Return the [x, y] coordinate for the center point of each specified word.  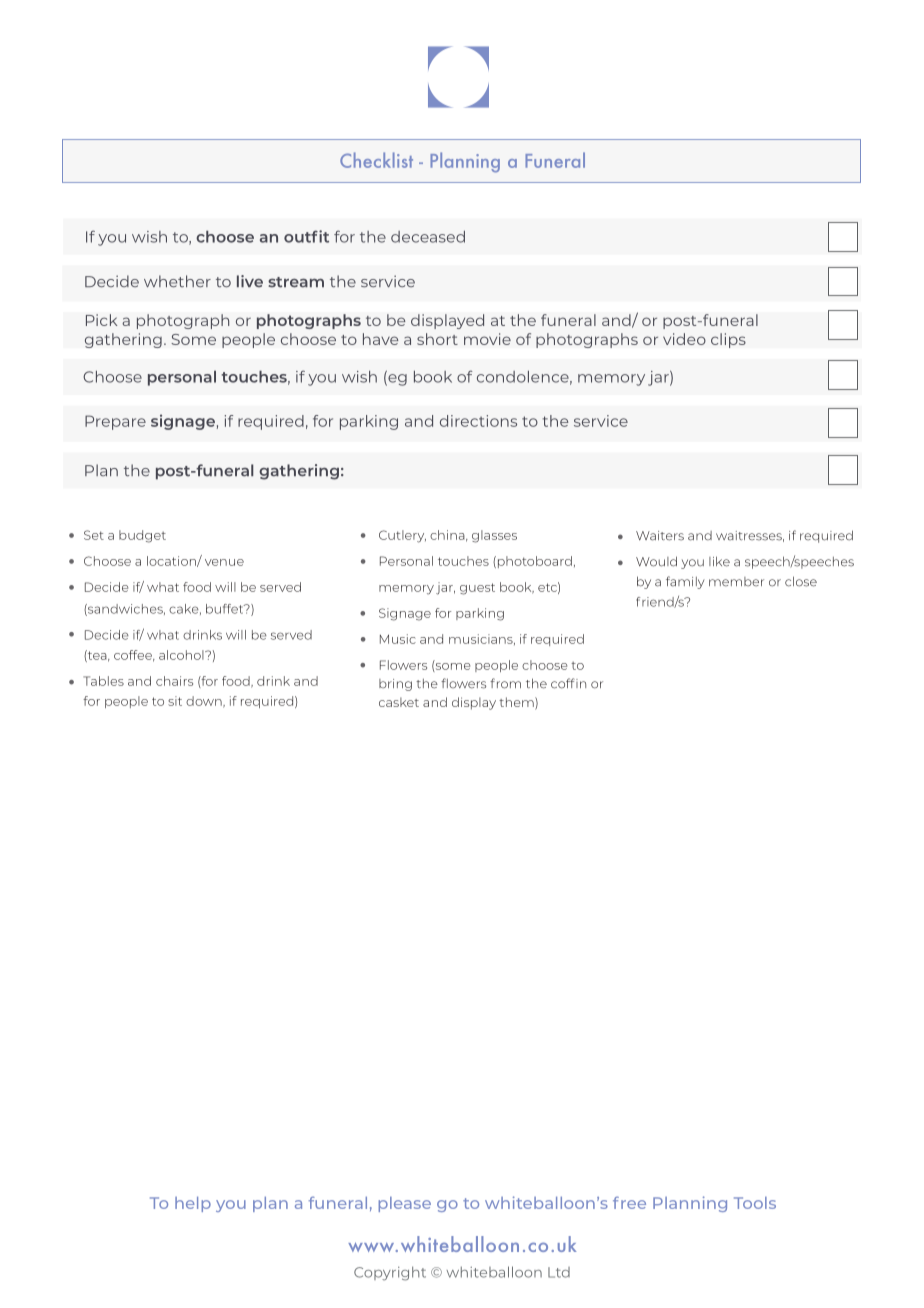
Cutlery [402, 536]
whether [177, 281]
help [193, 1204]
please [405, 1204]
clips [728, 340]
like [719, 561]
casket [399, 702]
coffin [568, 683]
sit [175, 701]
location [172, 561]
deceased [428, 237]
